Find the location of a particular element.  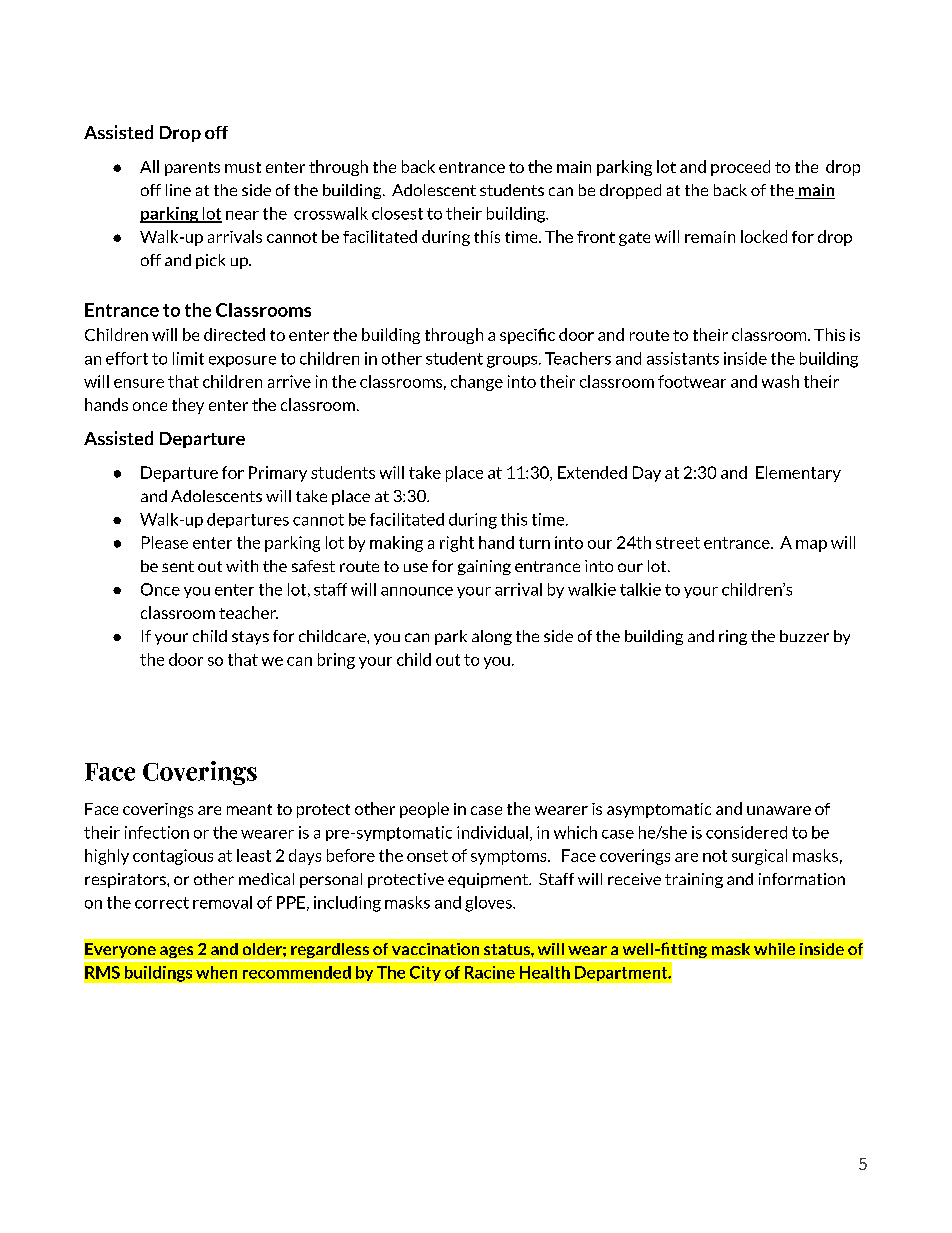

street is located at coordinates (678, 543).
